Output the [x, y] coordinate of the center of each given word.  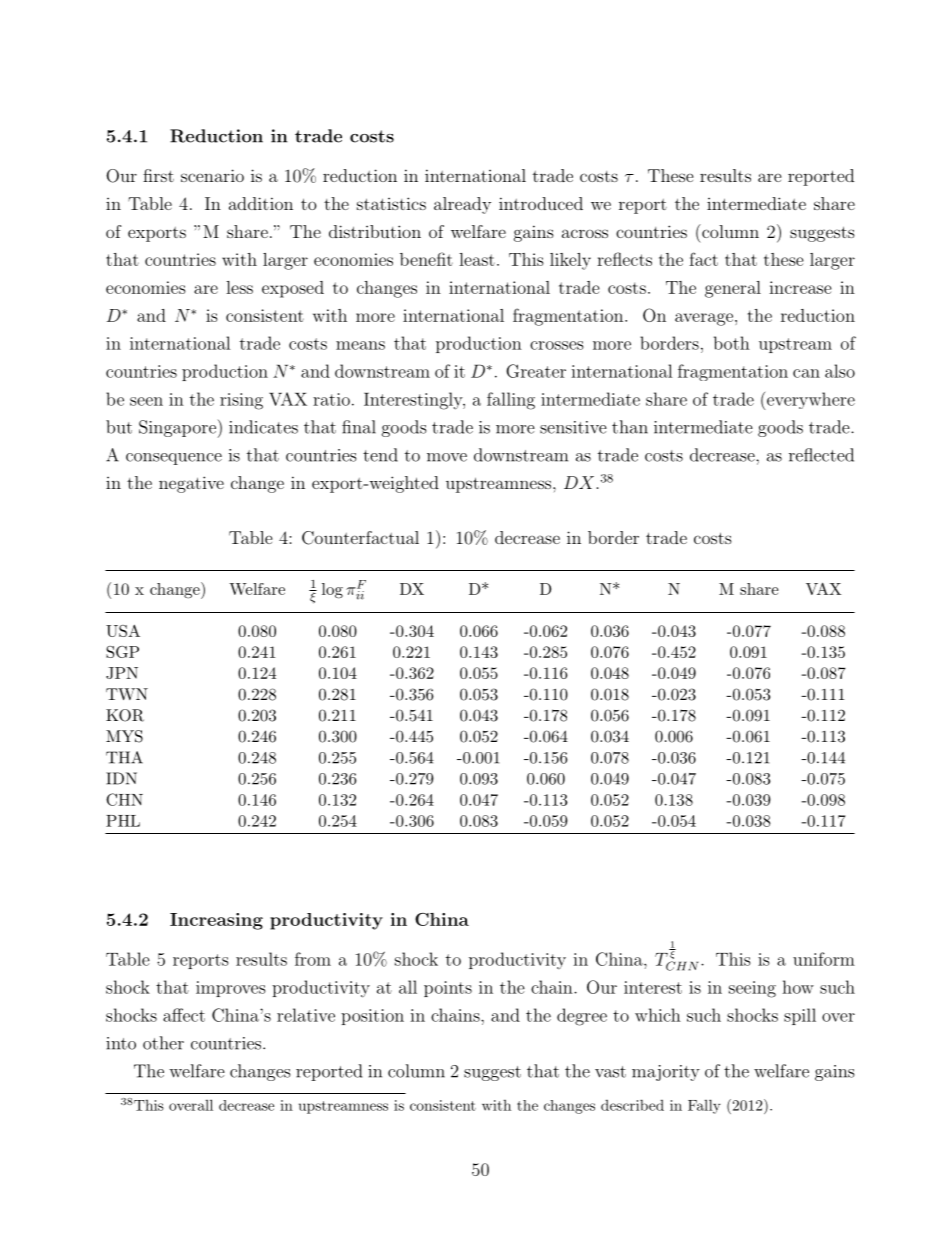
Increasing [216, 921]
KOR [125, 715]
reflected [821, 455]
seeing [752, 989]
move [447, 457]
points [448, 989]
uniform [824, 959]
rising [241, 401]
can [806, 373]
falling [511, 401]
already [462, 205]
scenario [212, 175]
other [163, 1043]
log [332, 591]
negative [191, 484]
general [733, 289]
